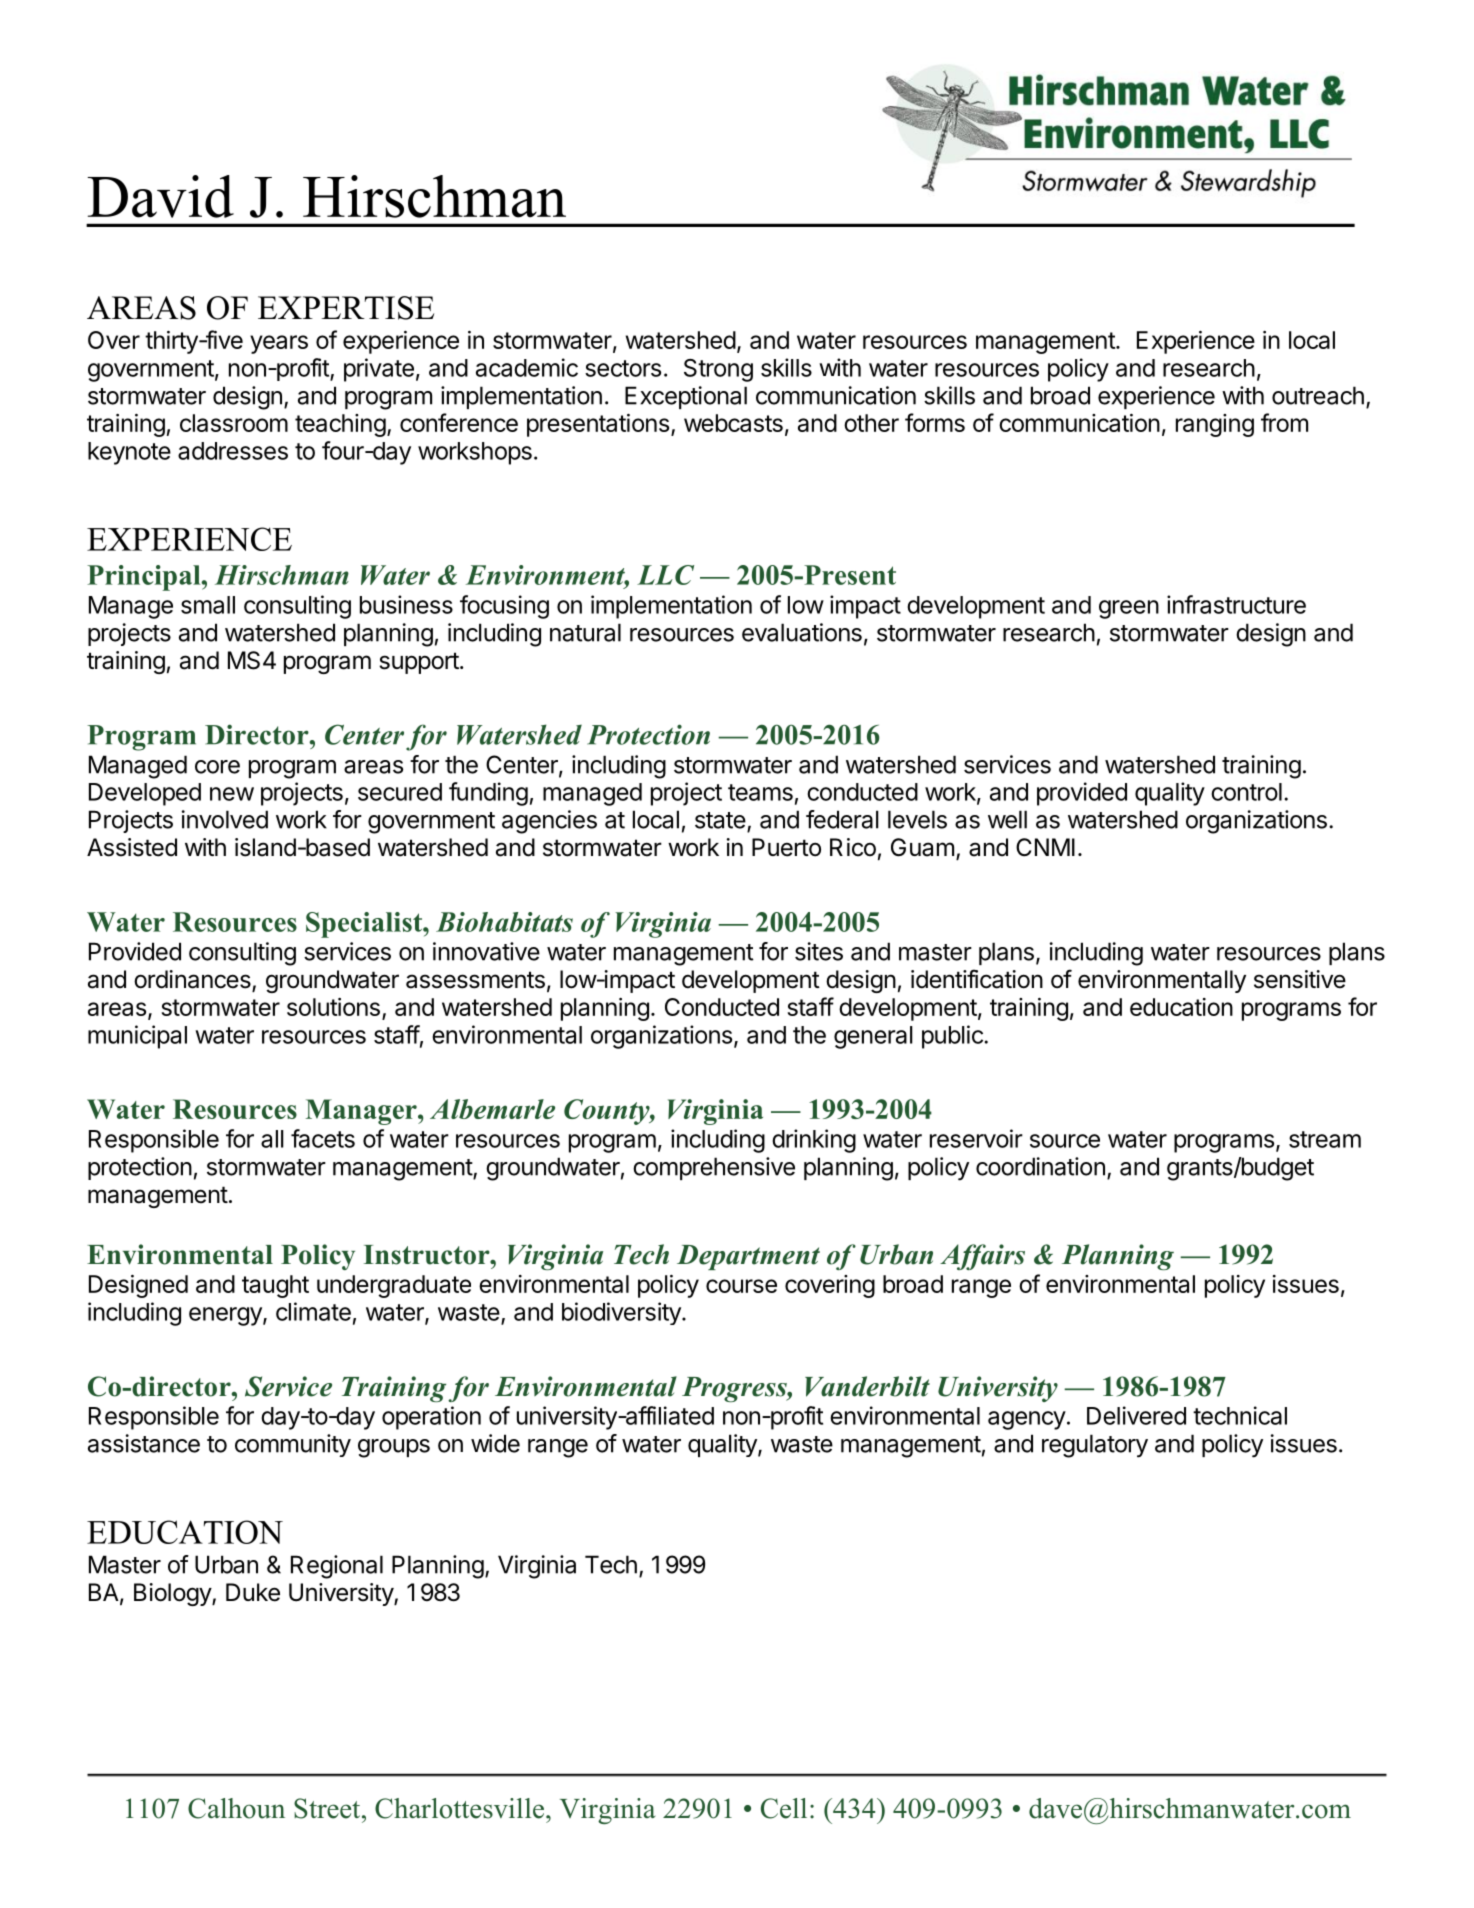 This image has height=1908, width=1474. What do you see at coordinates (1136, 1415) in the image?
I see `Delivered` at bounding box center [1136, 1415].
